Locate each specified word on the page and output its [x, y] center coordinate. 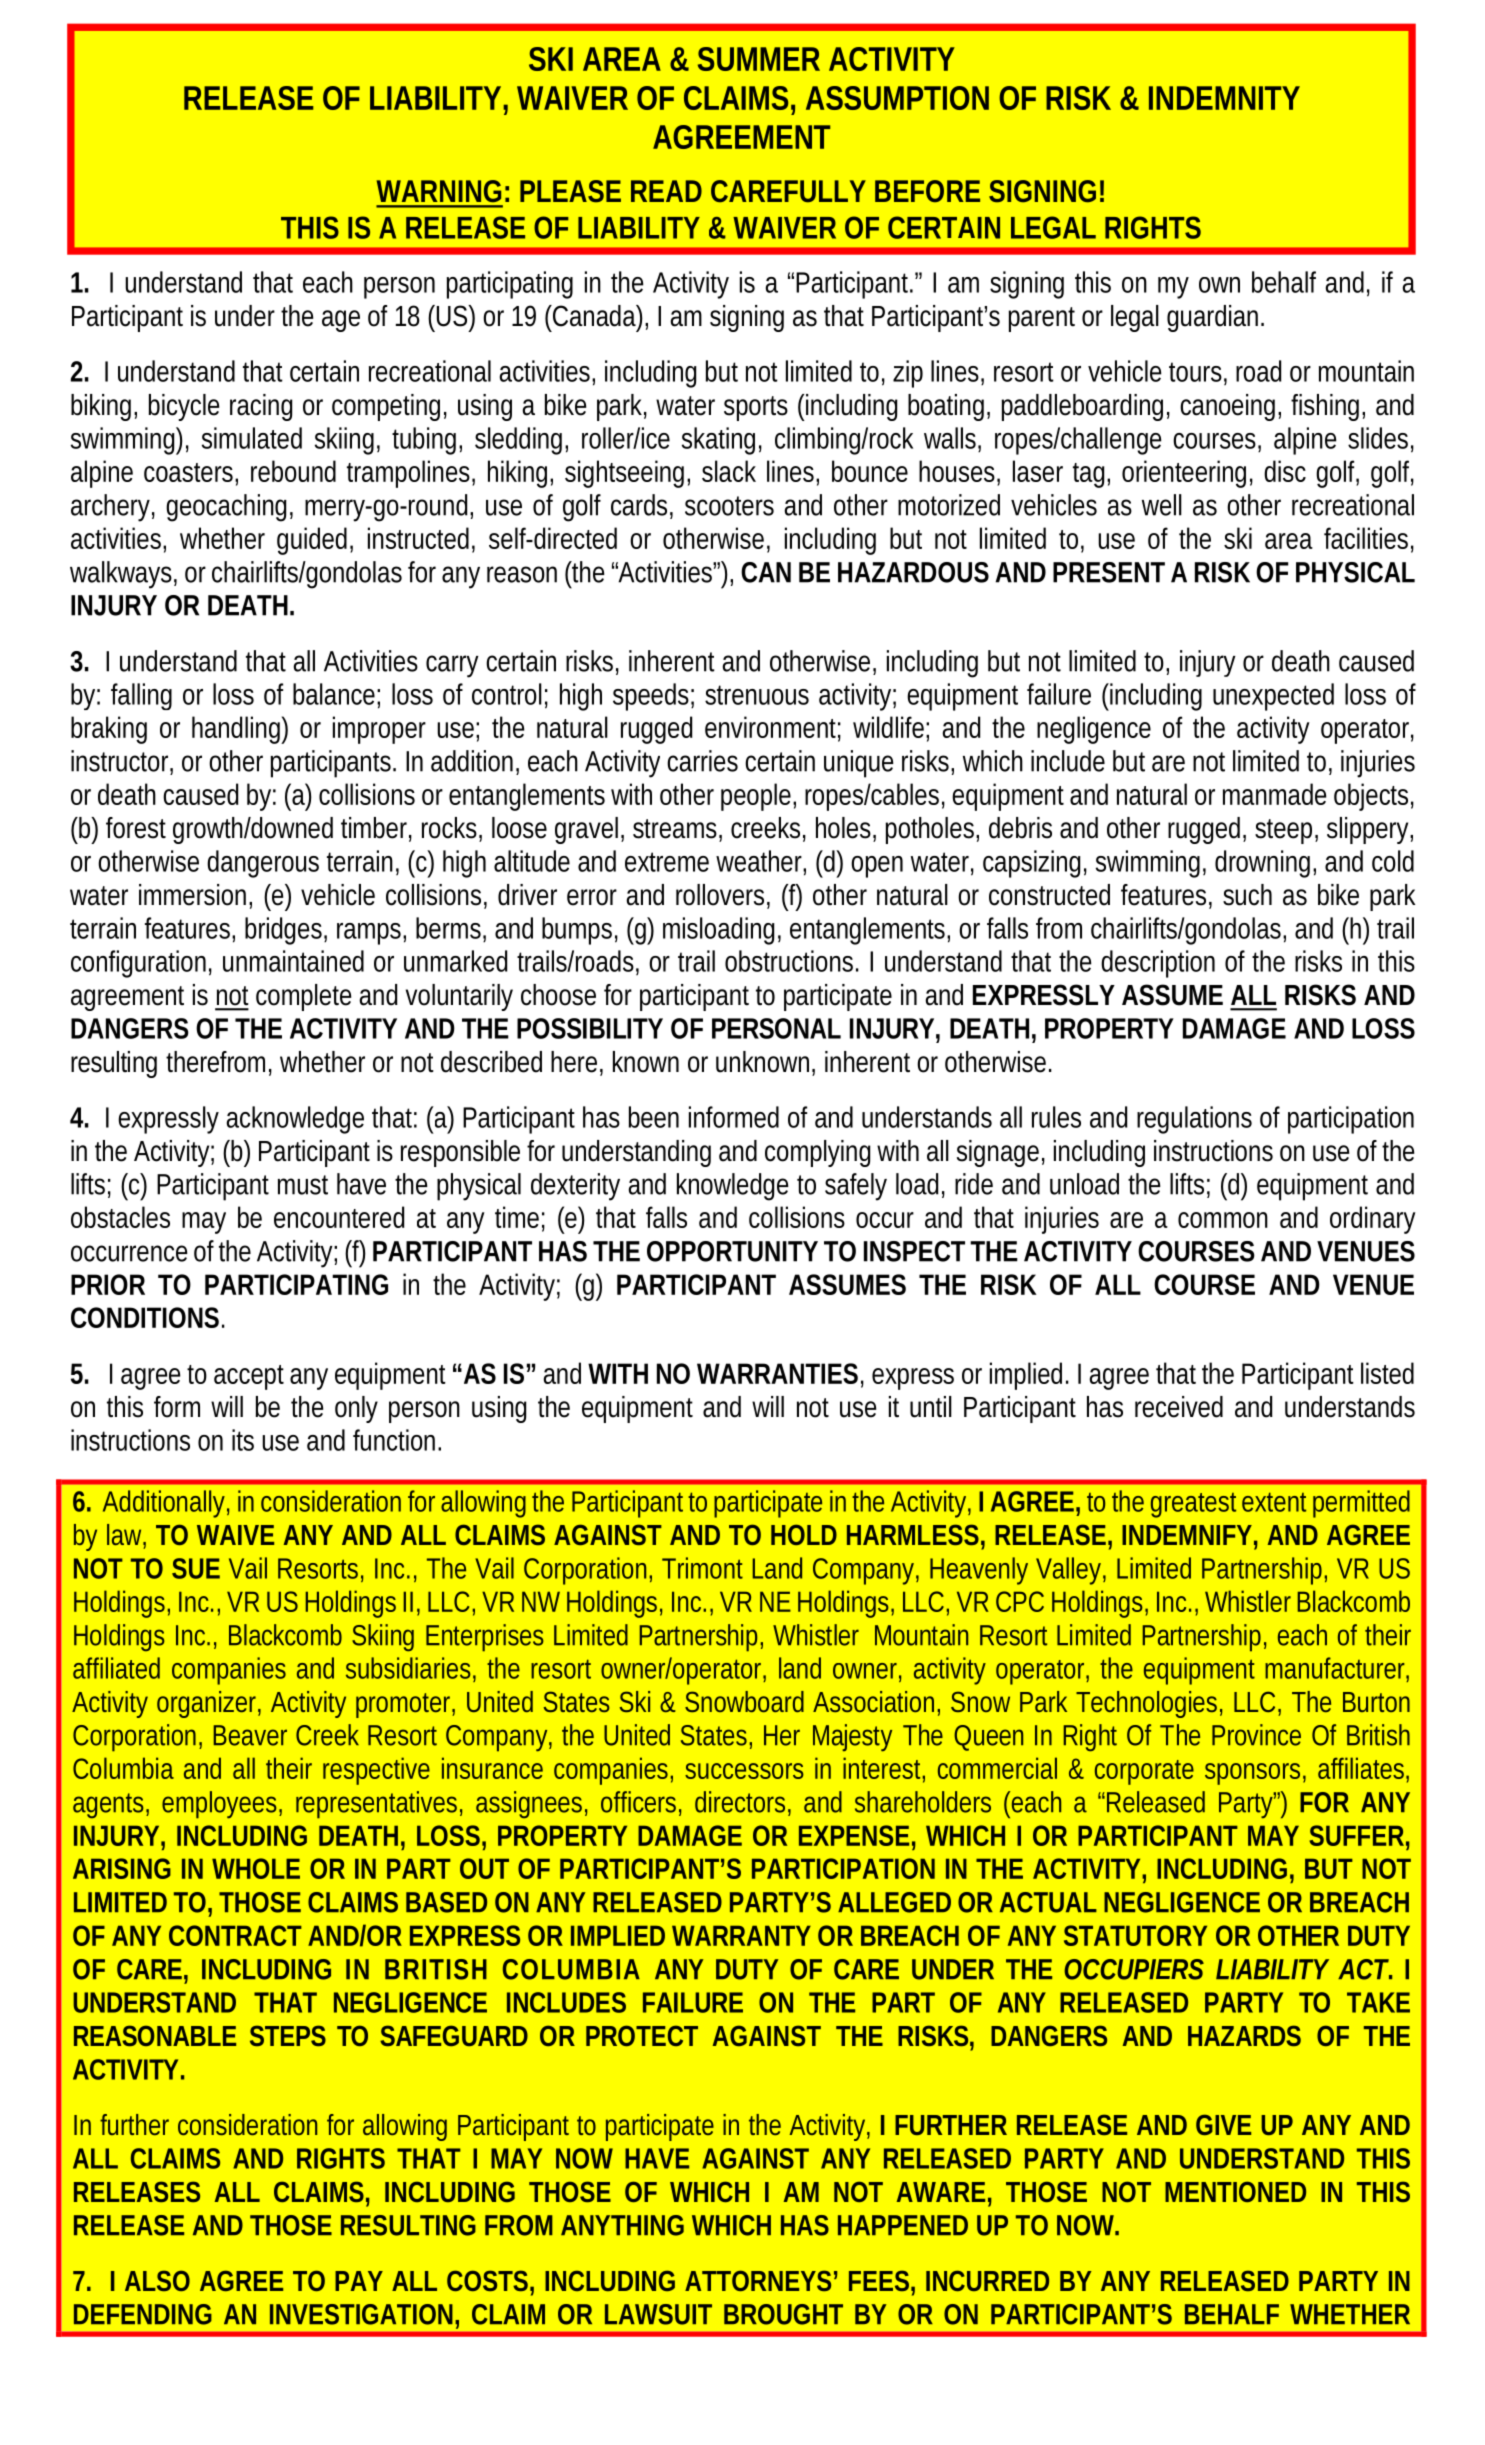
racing [261, 407]
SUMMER [759, 59]
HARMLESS [913, 1534]
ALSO [157, 2280]
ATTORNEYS [758, 2280]
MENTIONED [1235, 2191]
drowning [1264, 864]
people [757, 797]
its [243, 1440]
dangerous [263, 864]
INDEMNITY [1224, 98]
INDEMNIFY [1187, 1535]
